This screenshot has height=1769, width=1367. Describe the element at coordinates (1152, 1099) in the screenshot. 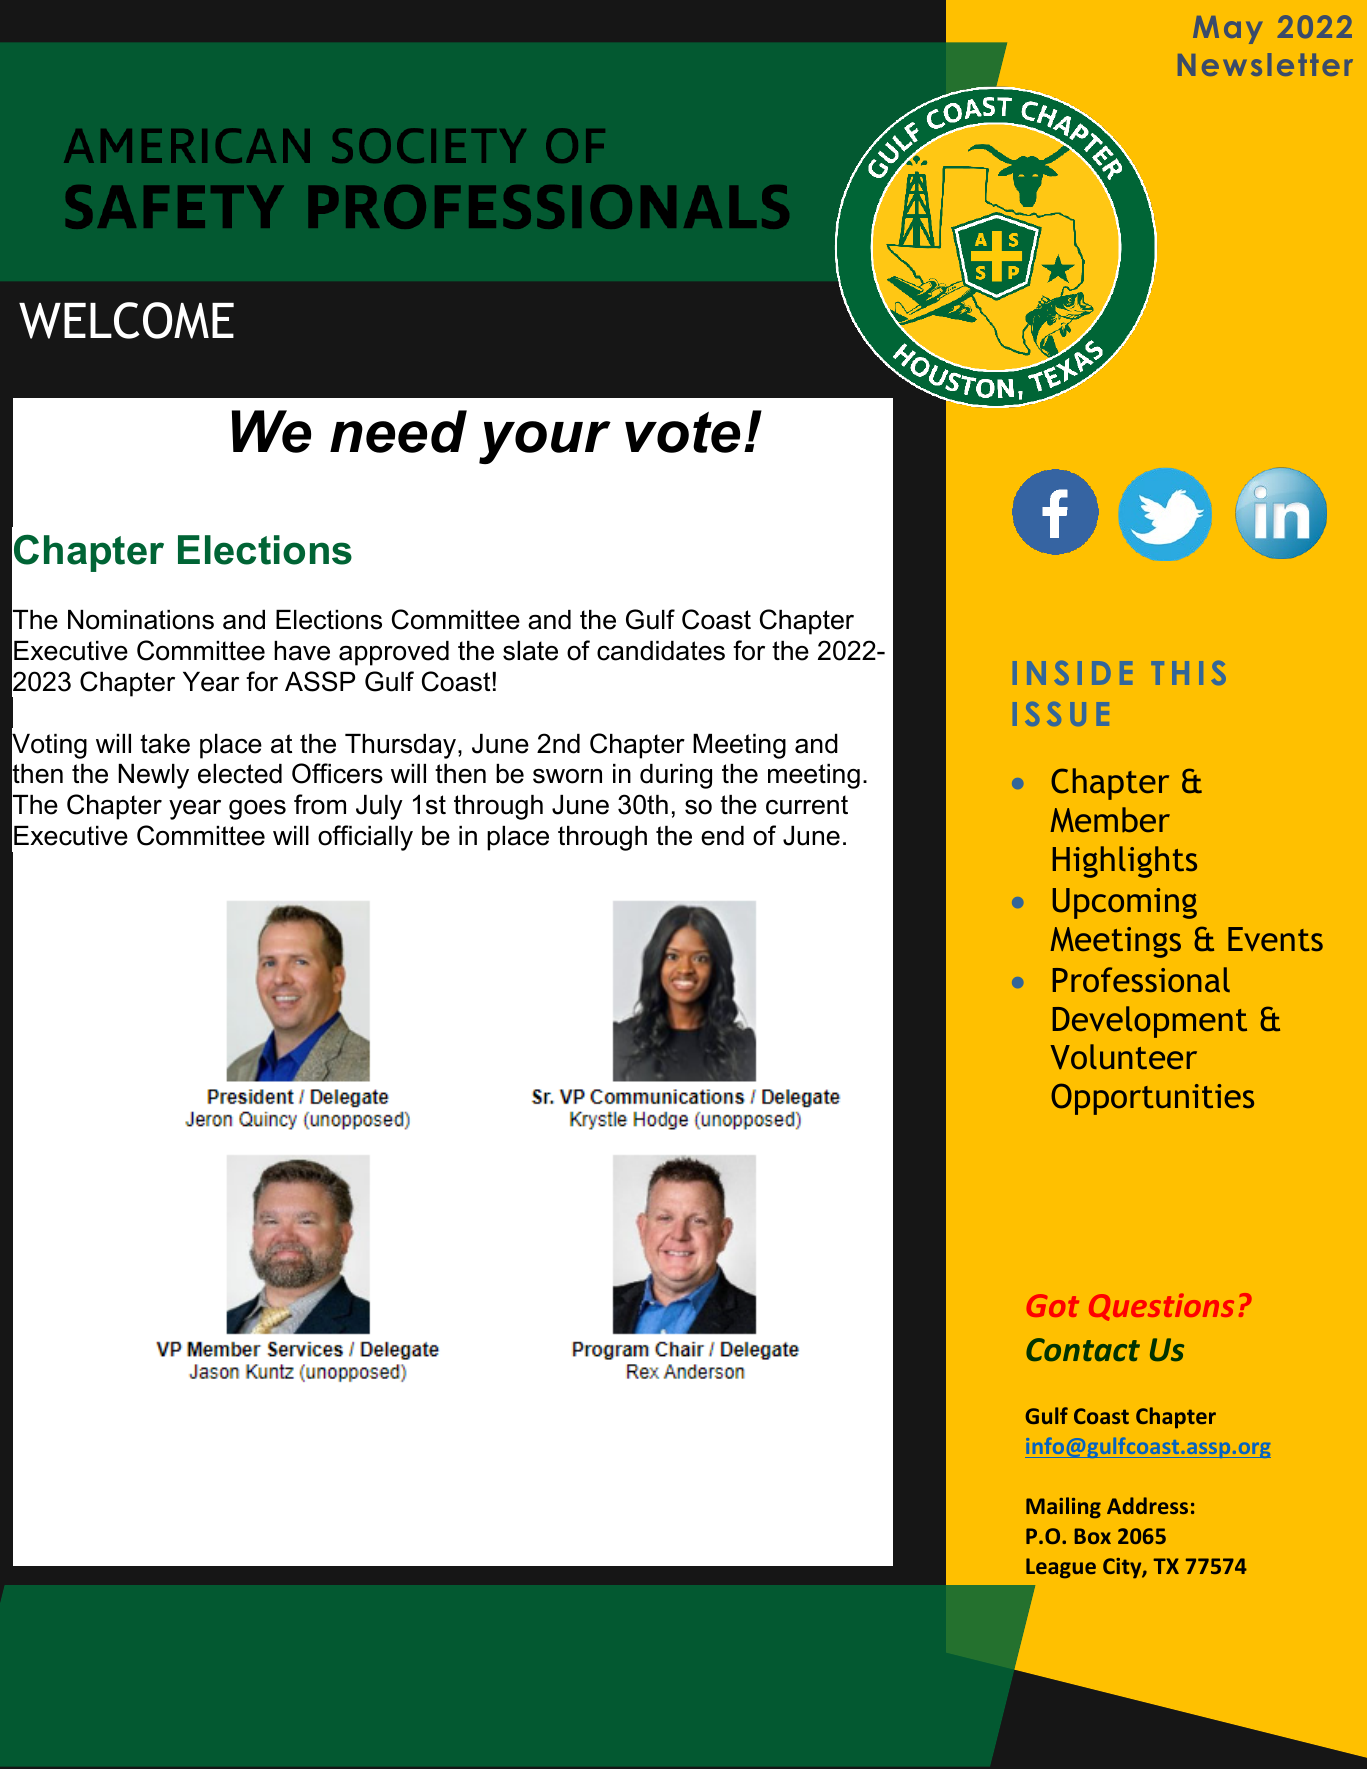

I see `Opportunities` at that location.
